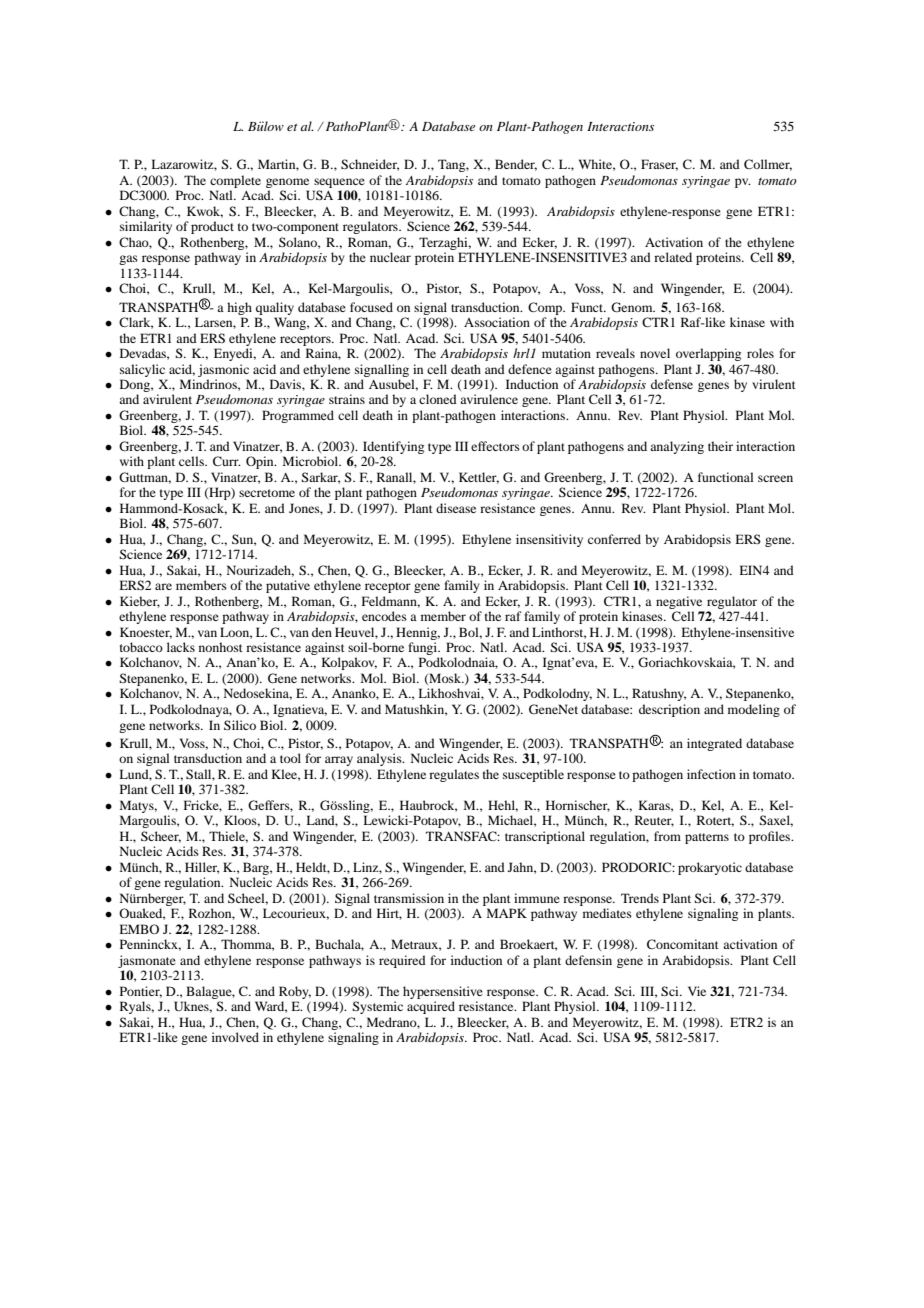 The height and width of the image is (1308, 924). I want to click on integrated, so click(714, 744).
